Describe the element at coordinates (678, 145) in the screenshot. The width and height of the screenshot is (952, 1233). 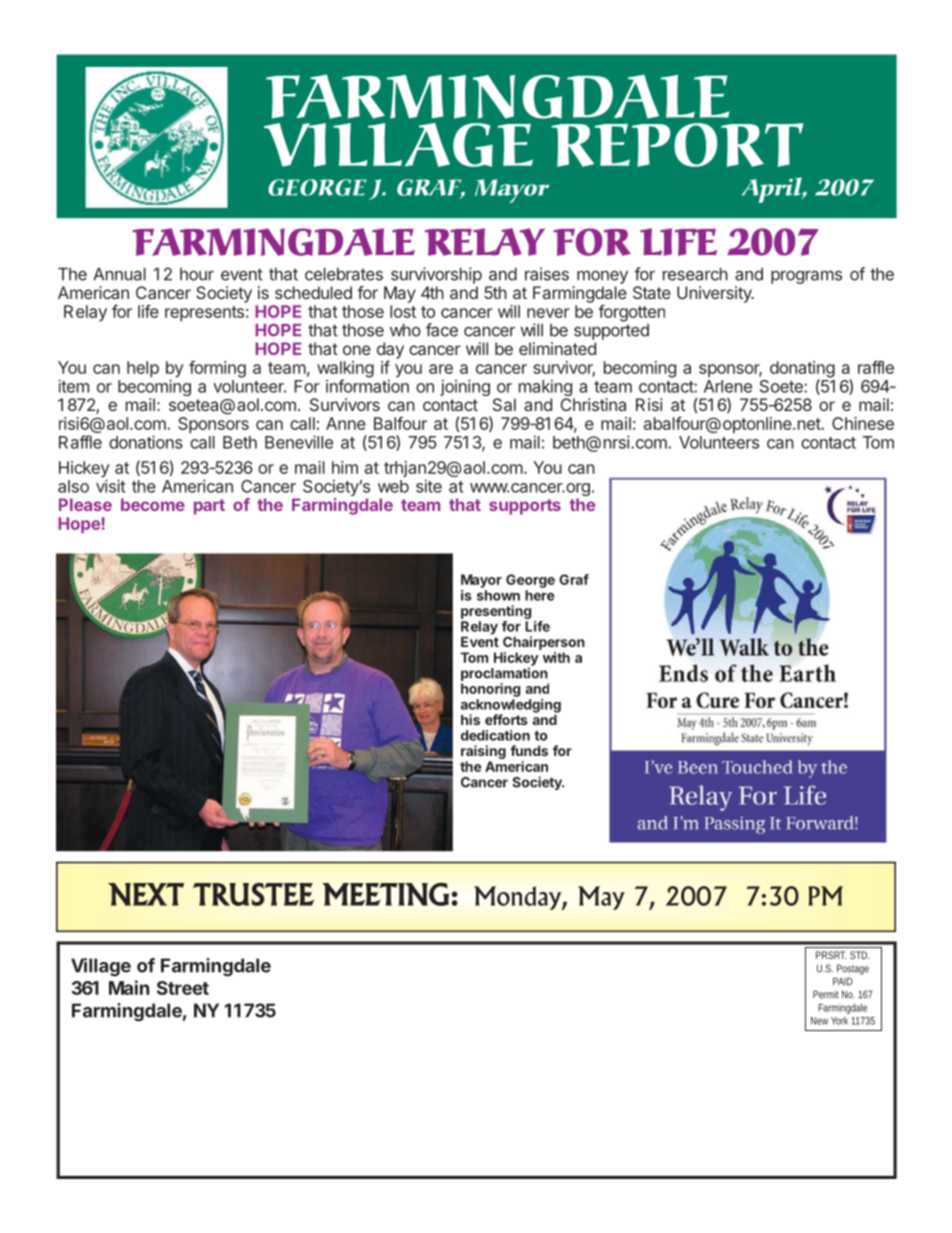
I see `REPORT` at that location.
